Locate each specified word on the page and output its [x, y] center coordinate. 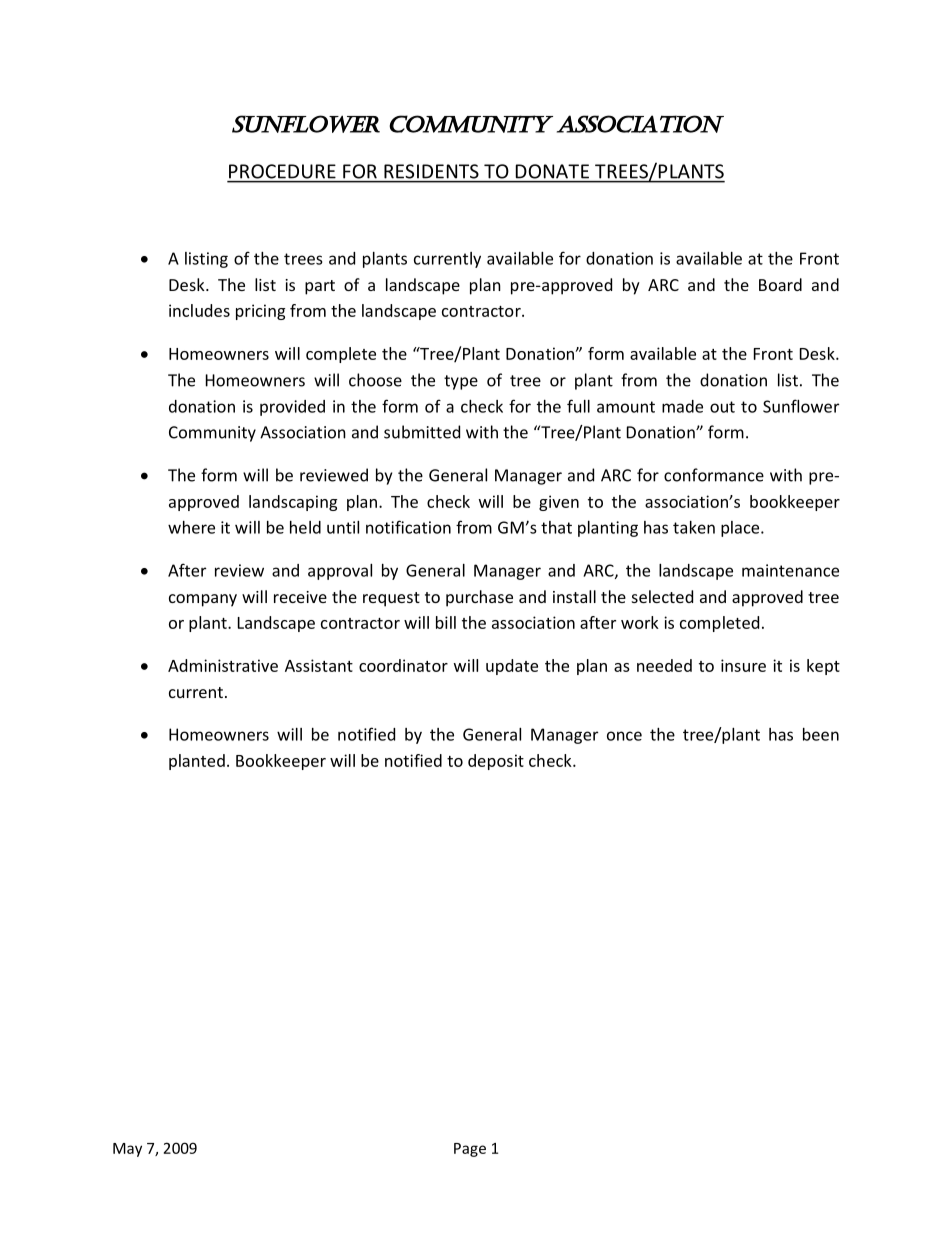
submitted [422, 432]
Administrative [223, 665]
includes [199, 310]
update [512, 667]
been [821, 734]
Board [780, 284]
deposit [496, 762]
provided [292, 408]
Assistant [319, 665]
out [722, 407]
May [127, 1150]
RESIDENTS [431, 171]
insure [743, 665]
